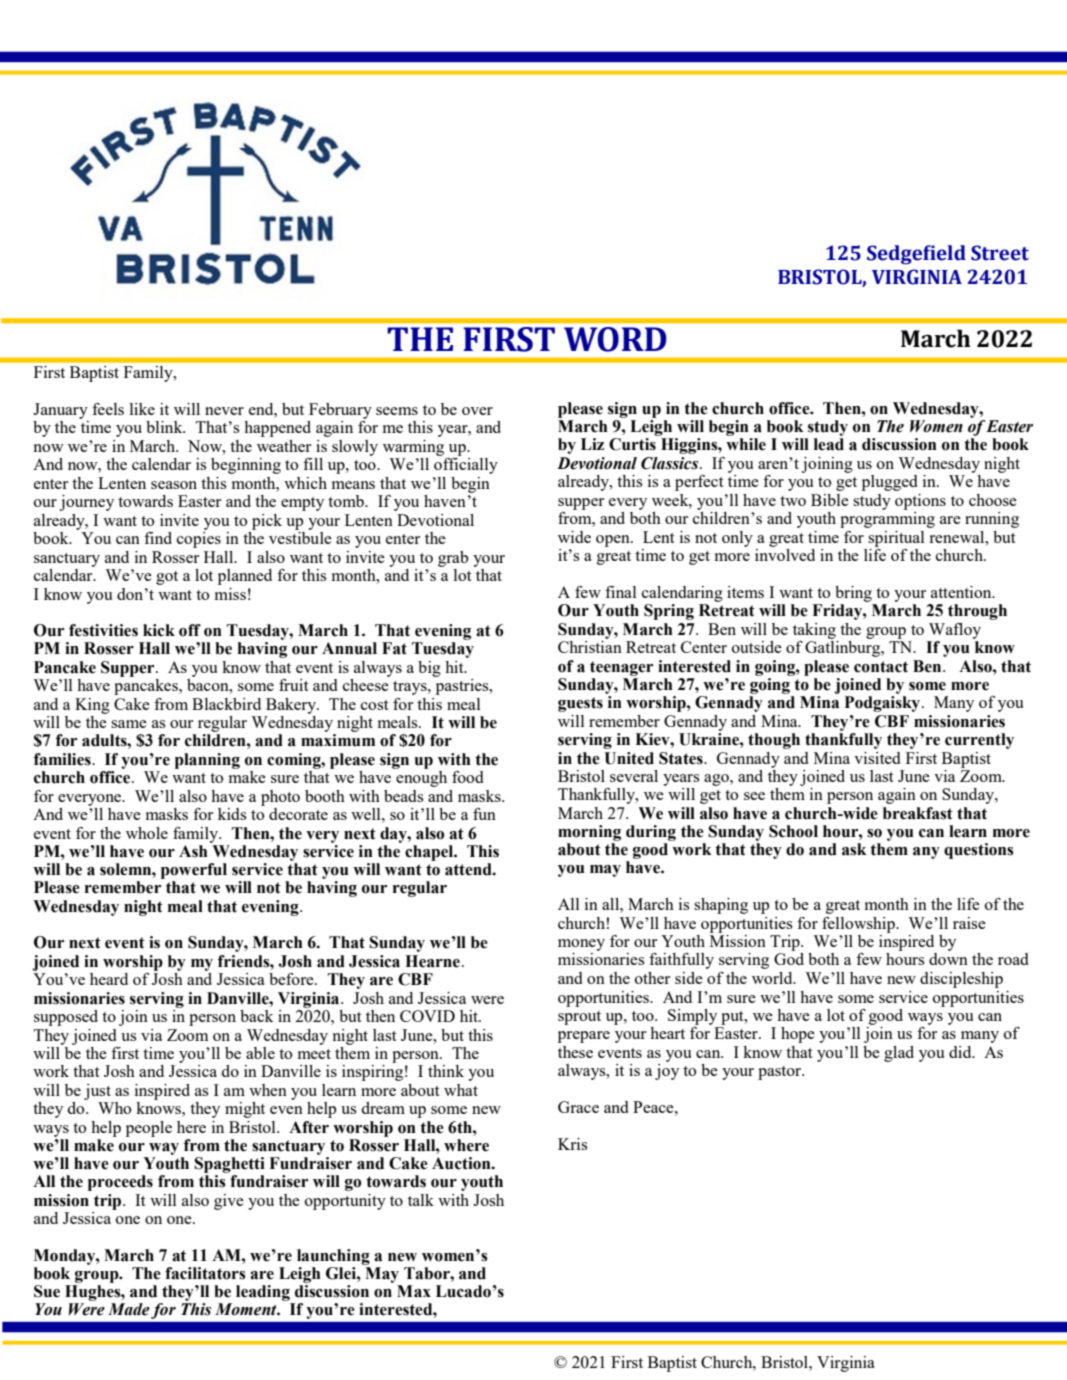  What do you see at coordinates (590, 647) in the screenshot?
I see `Christian` at bounding box center [590, 647].
